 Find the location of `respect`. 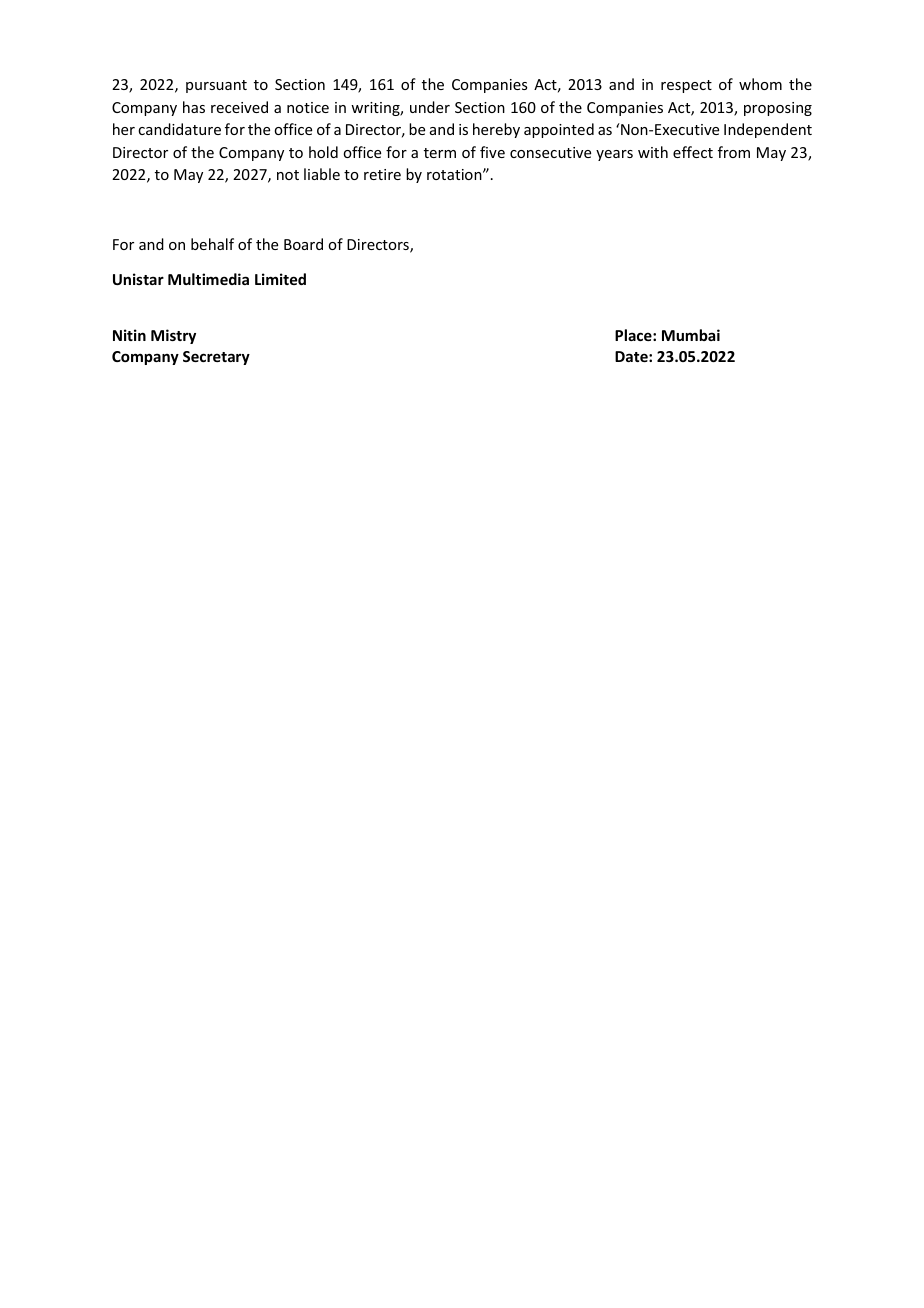

respect is located at coordinates (686, 86).
